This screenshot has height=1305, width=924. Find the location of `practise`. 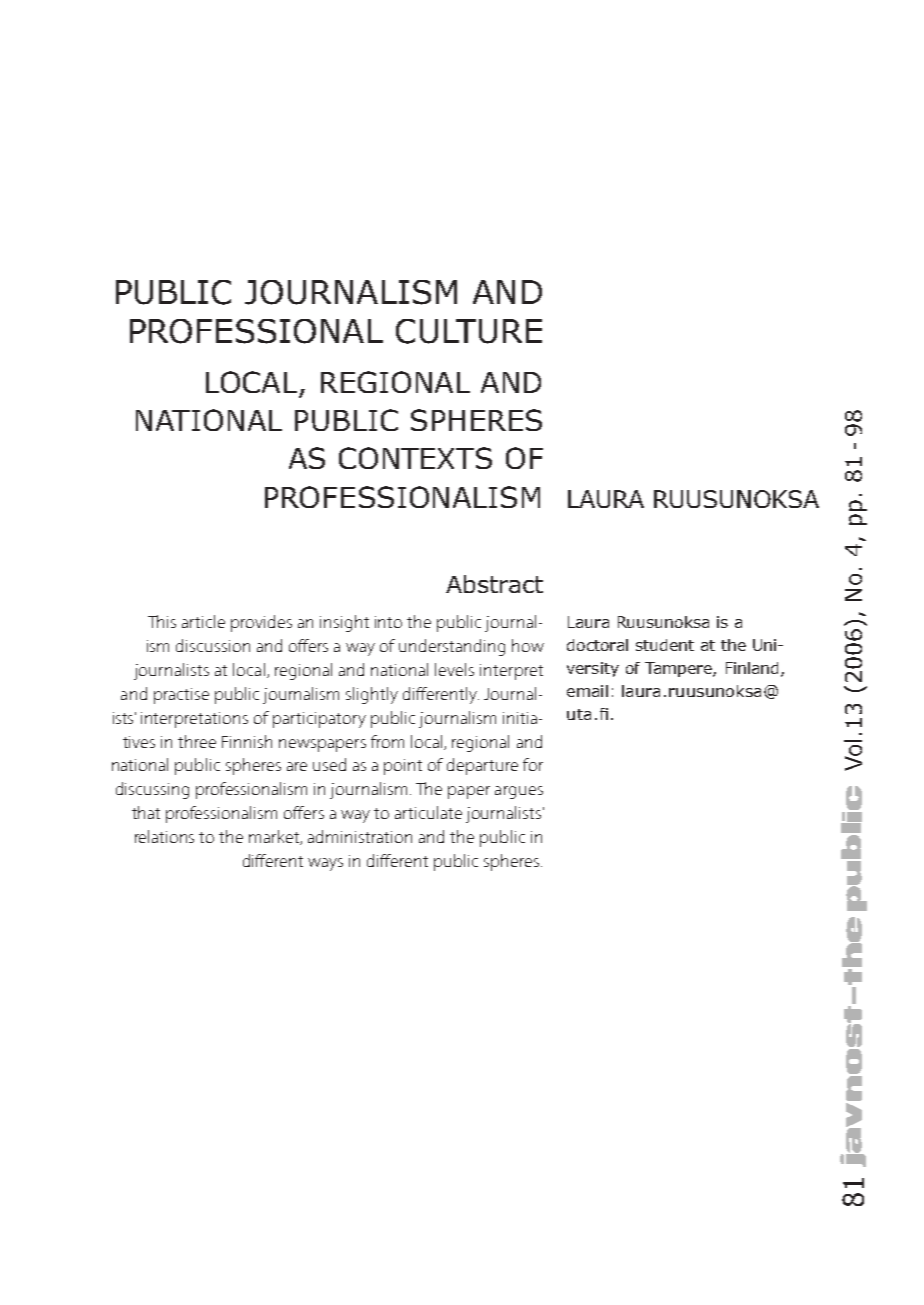

practise is located at coordinates (181, 696).
